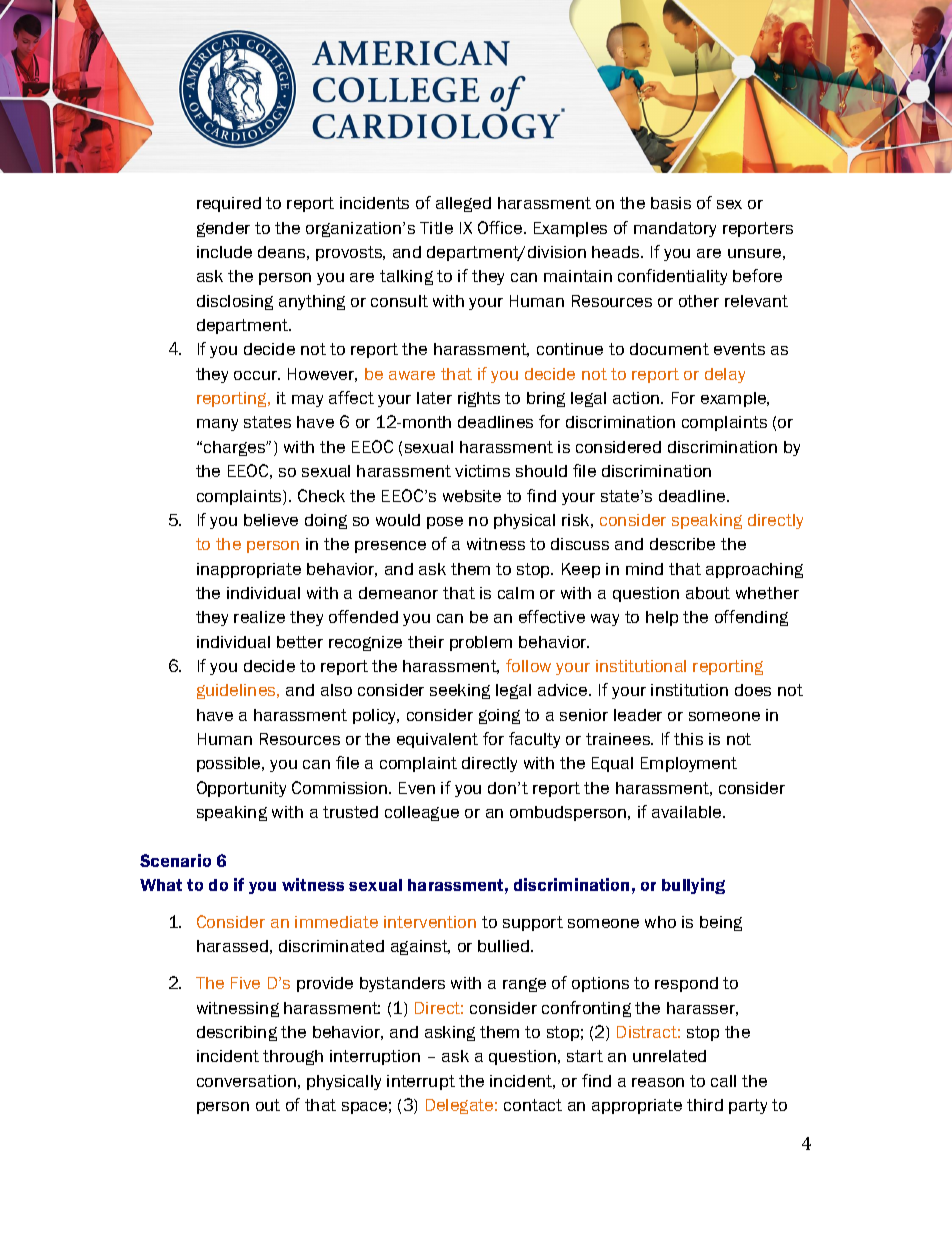 The image size is (952, 1233). I want to click on believe, so click(271, 520).
